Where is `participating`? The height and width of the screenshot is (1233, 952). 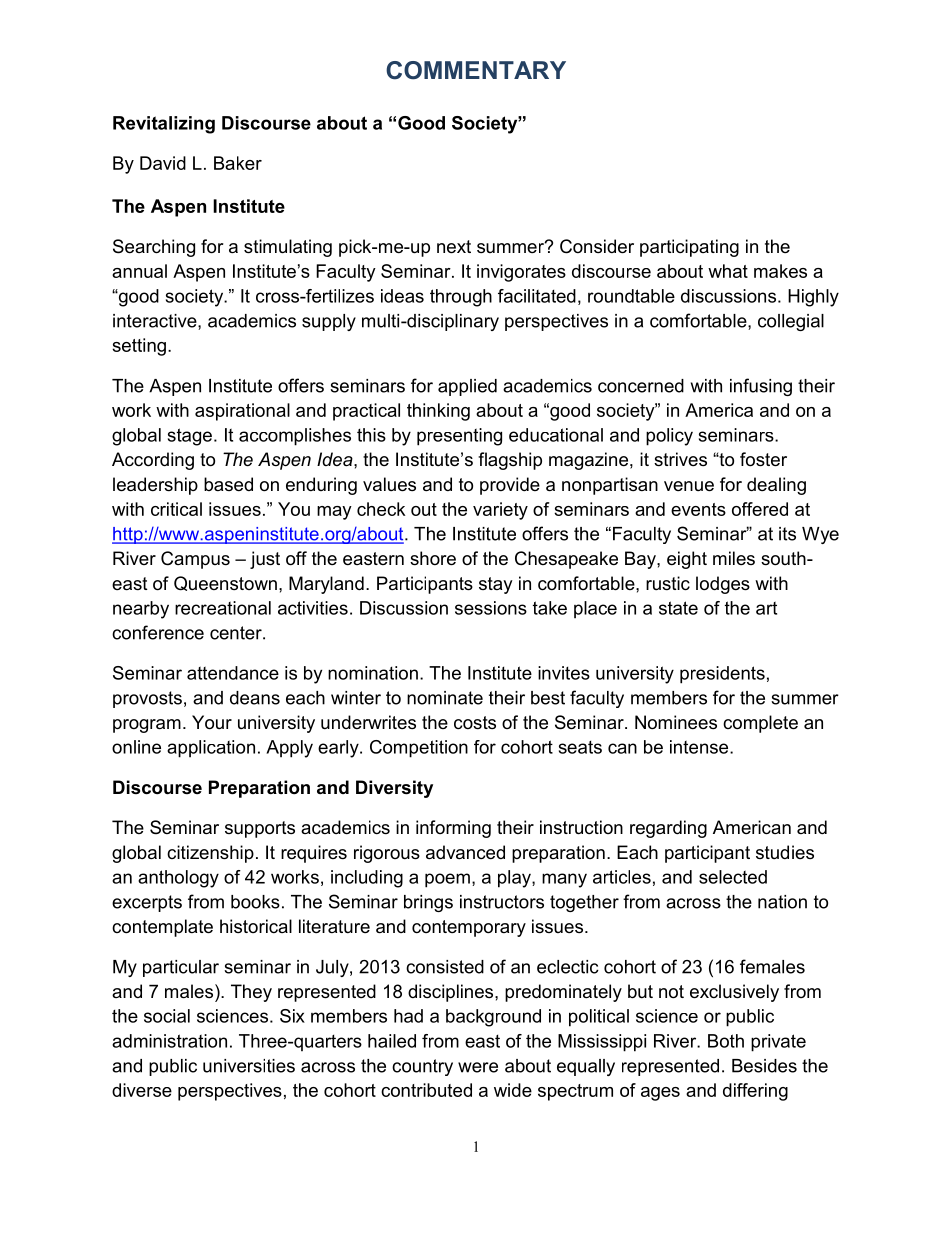
participating is located at coordinates (689, 248).
